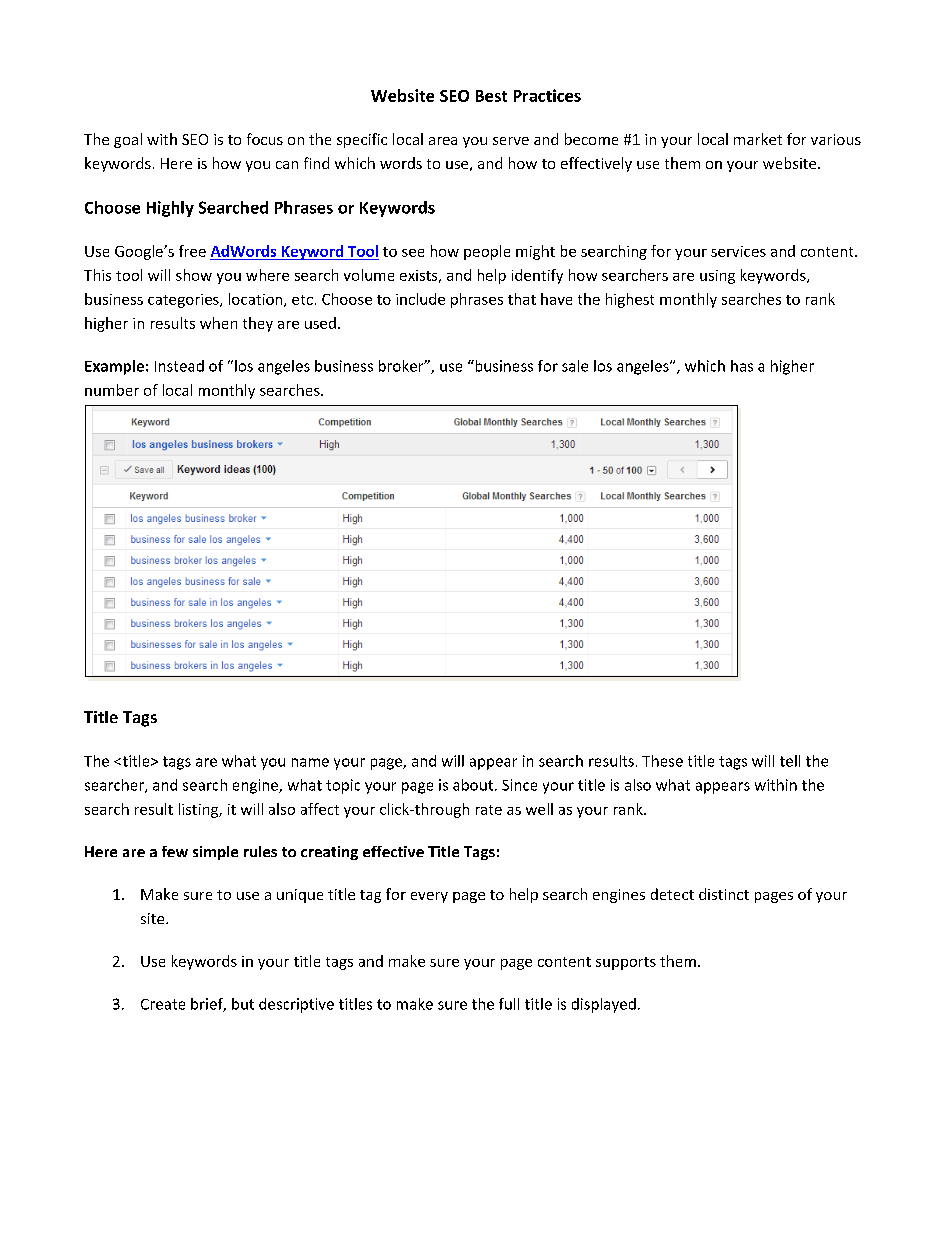 The width and height of the screenshot is (952, 1233). I want to click on tell, so click(790, 761).
